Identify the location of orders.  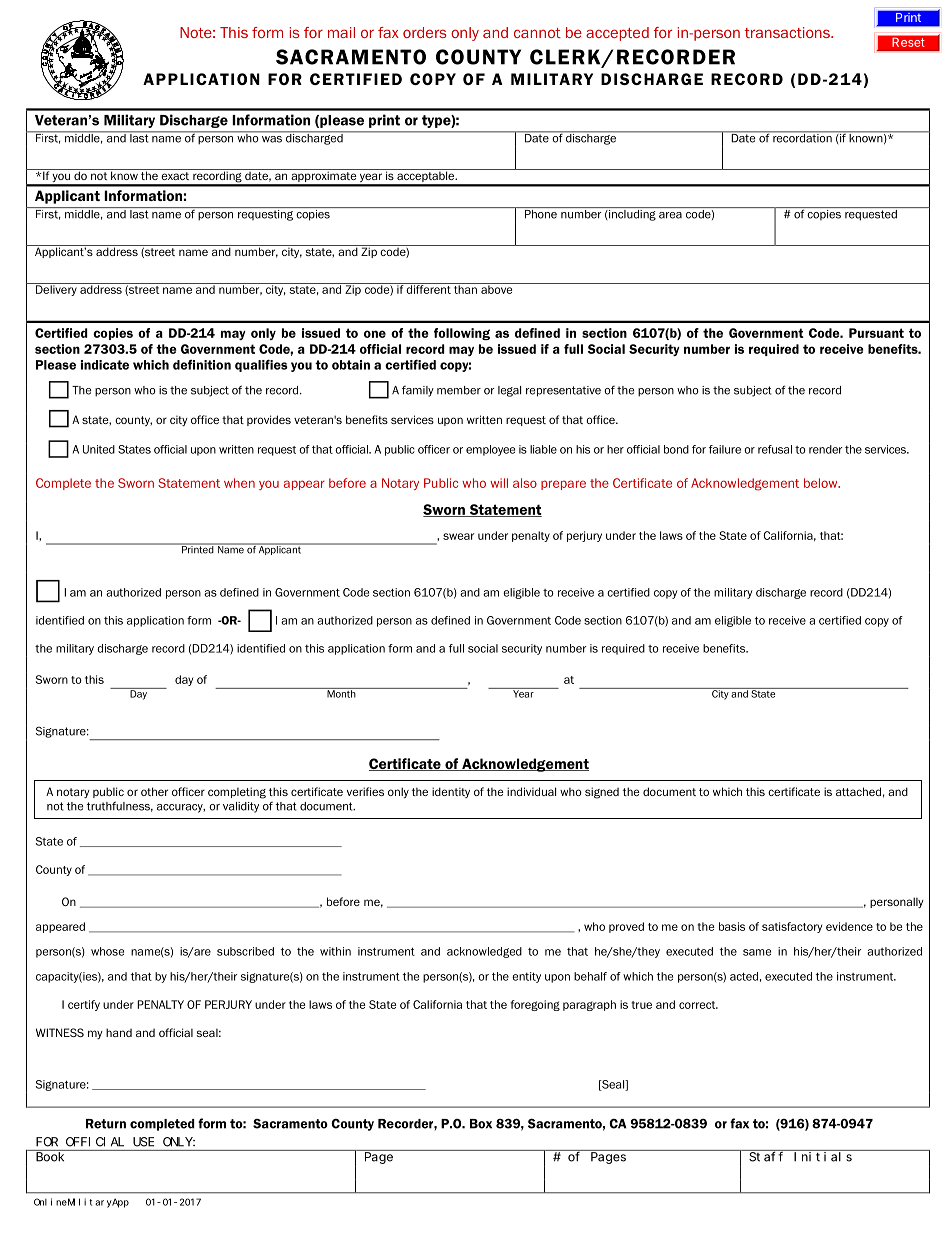
(425, 32).
